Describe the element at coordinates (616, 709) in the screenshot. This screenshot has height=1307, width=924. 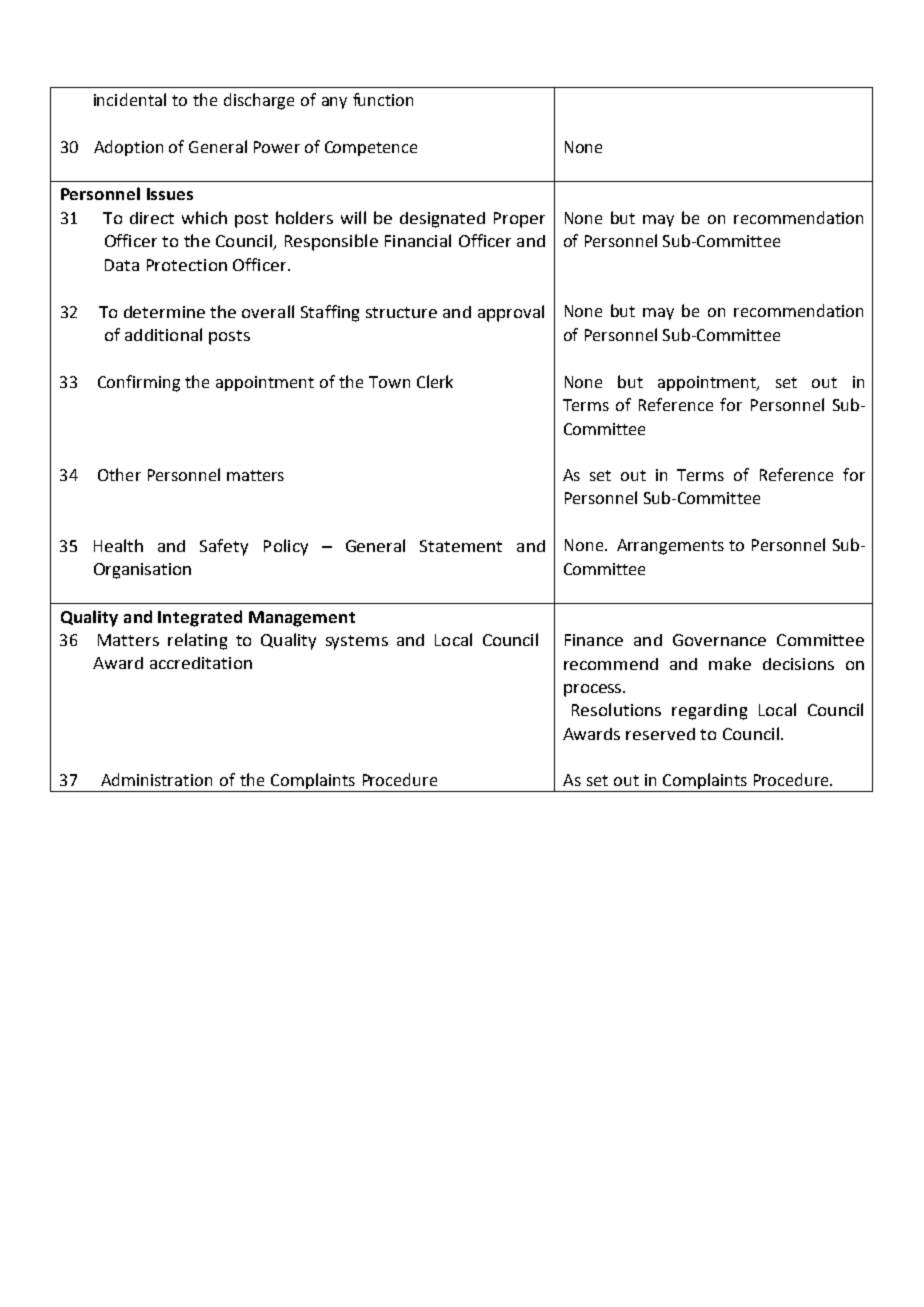
I see `Resolutions` at that location.
